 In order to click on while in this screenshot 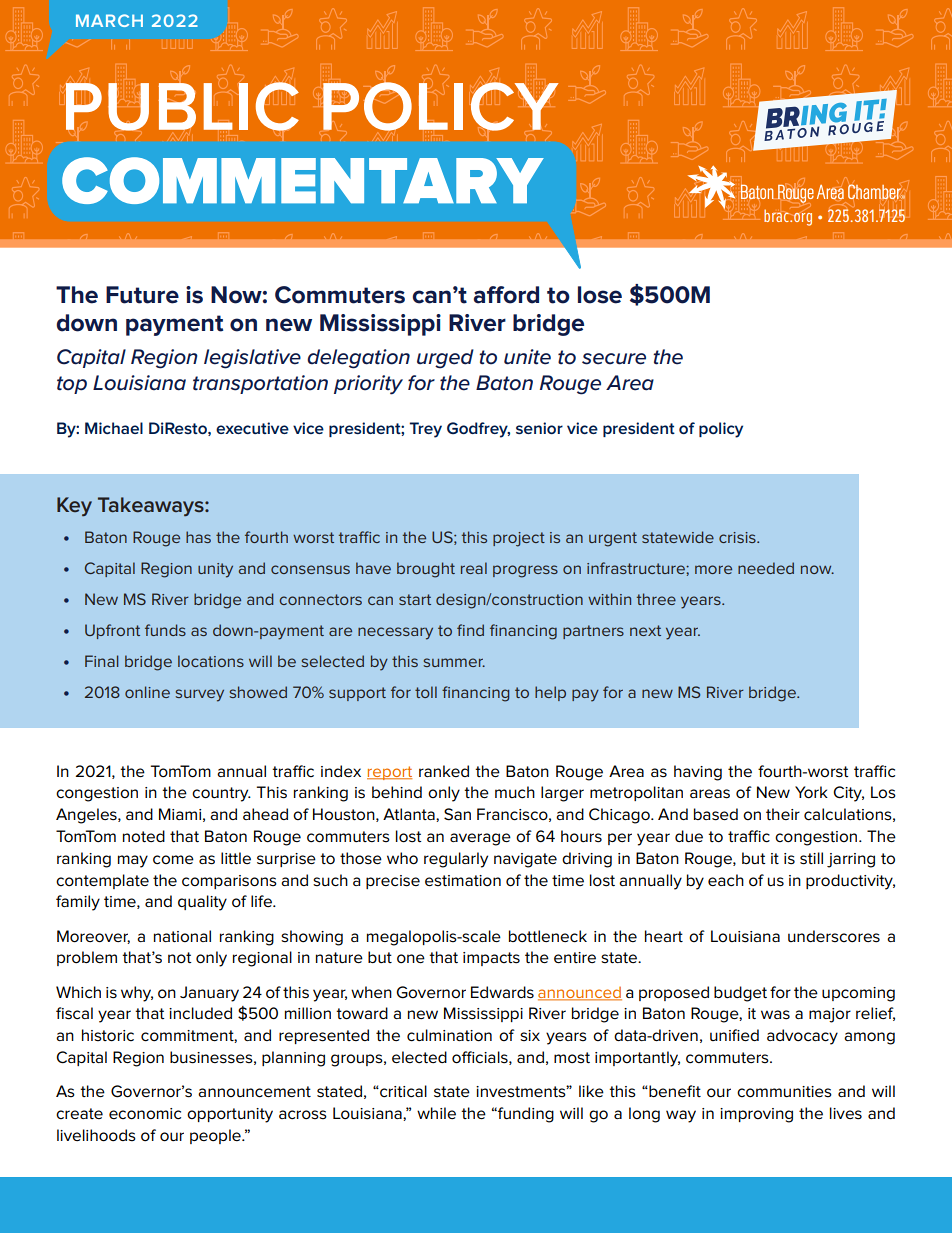, I will do `click(436, 1113)`.
